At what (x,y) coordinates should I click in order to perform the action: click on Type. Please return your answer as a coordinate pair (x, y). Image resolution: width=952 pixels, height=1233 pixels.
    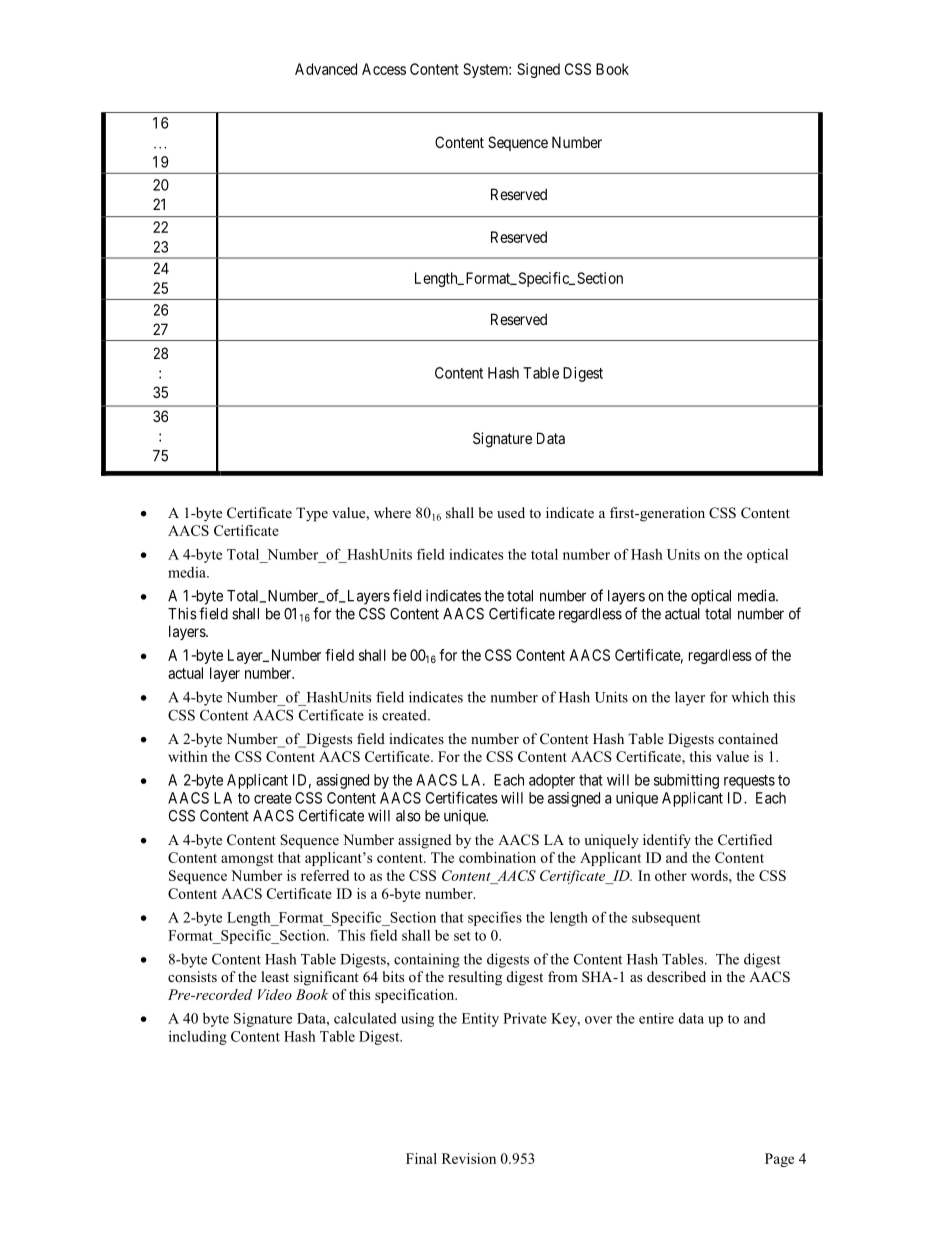
    Looking at the image, I should click on (312, 514).
